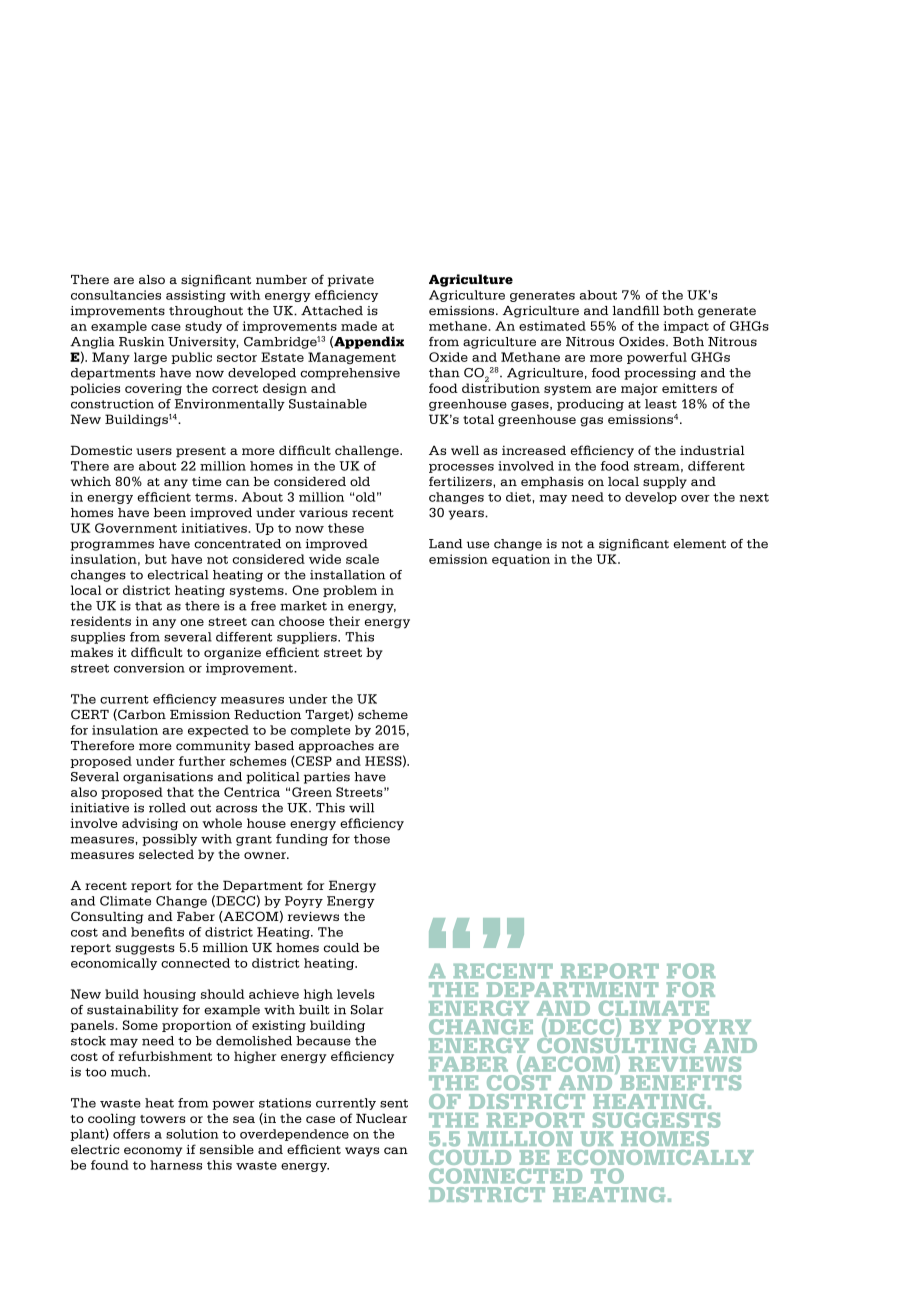 The width and height of the screenshot is (924, 1308). Describe the element at coordinates (700, 544) in the screenshot. I see `element` at that location.
